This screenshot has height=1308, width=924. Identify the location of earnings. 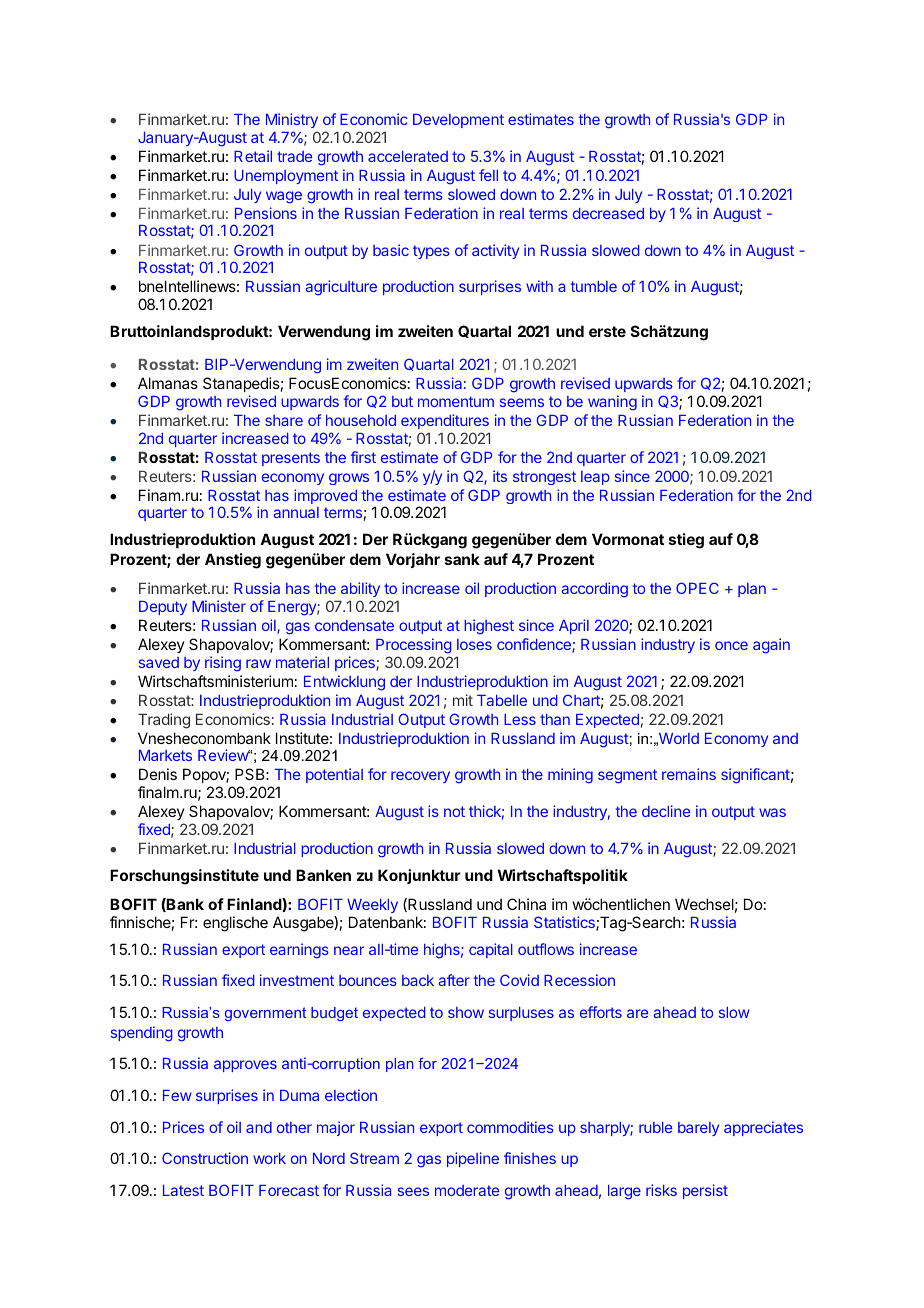
(299, 951).
